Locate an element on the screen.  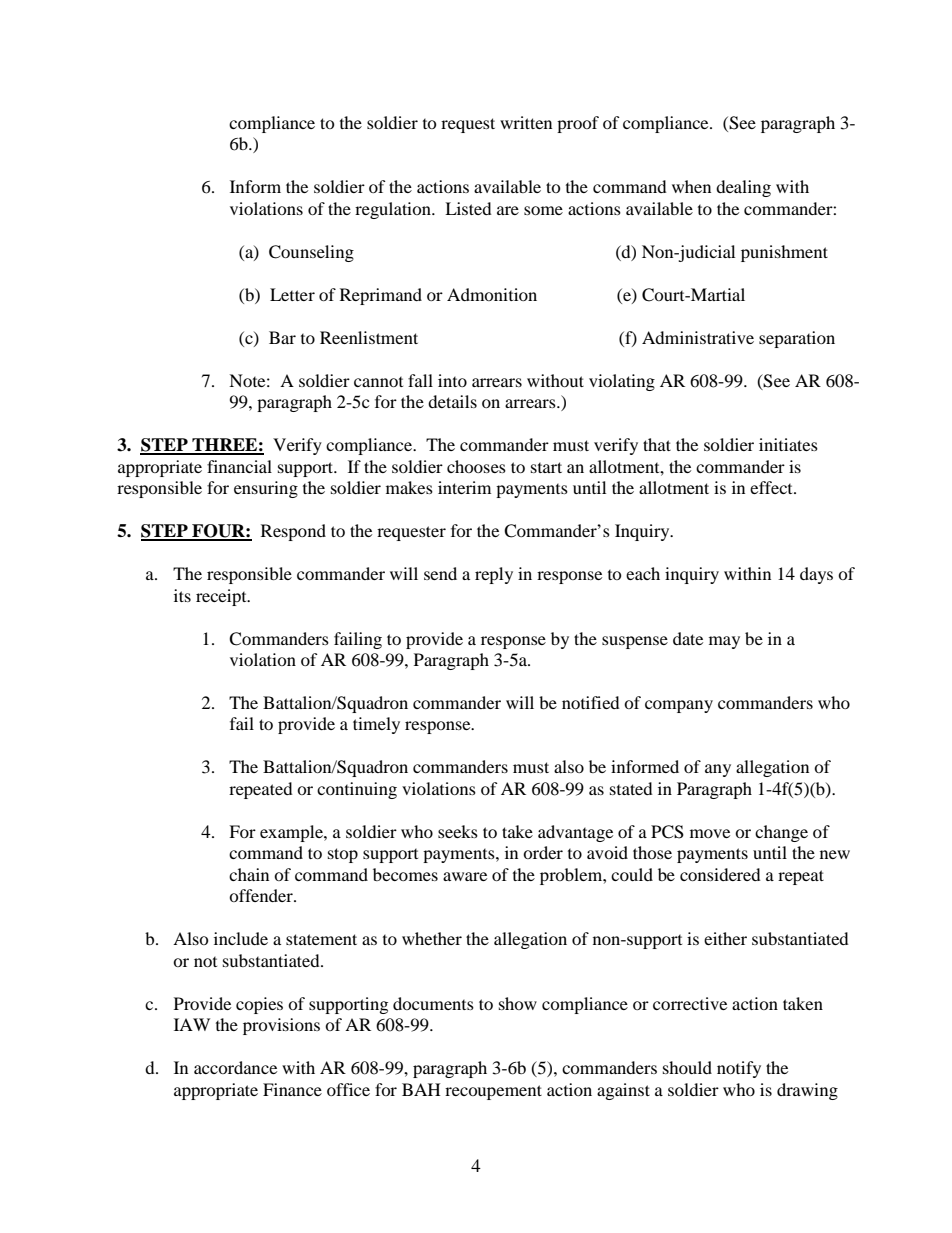
Counseling is located at coordinates (311, 253).
